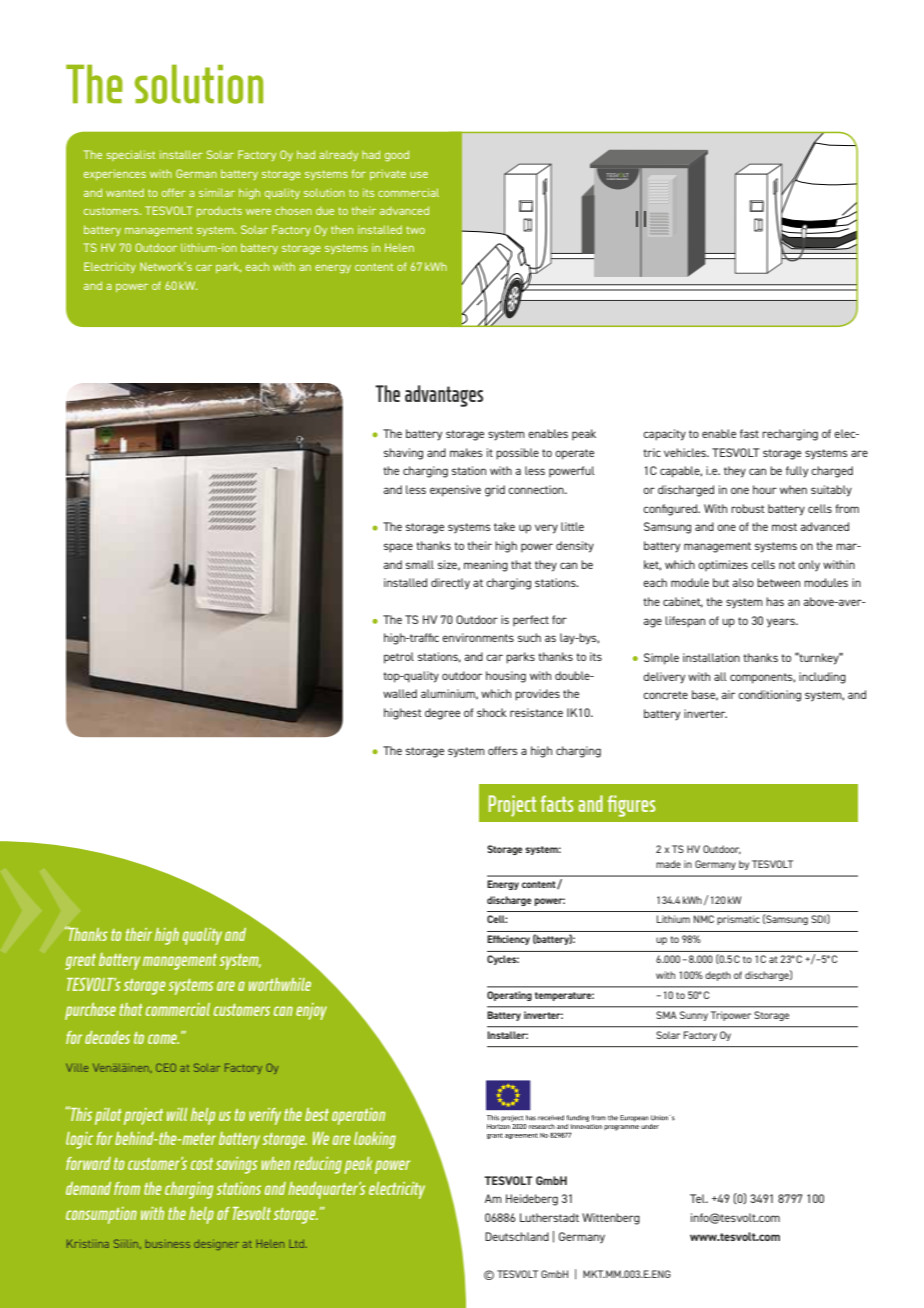  What do you see at coordinates (168, 1245) in the page?
I see `business` at bounding box center [168, 1245].
